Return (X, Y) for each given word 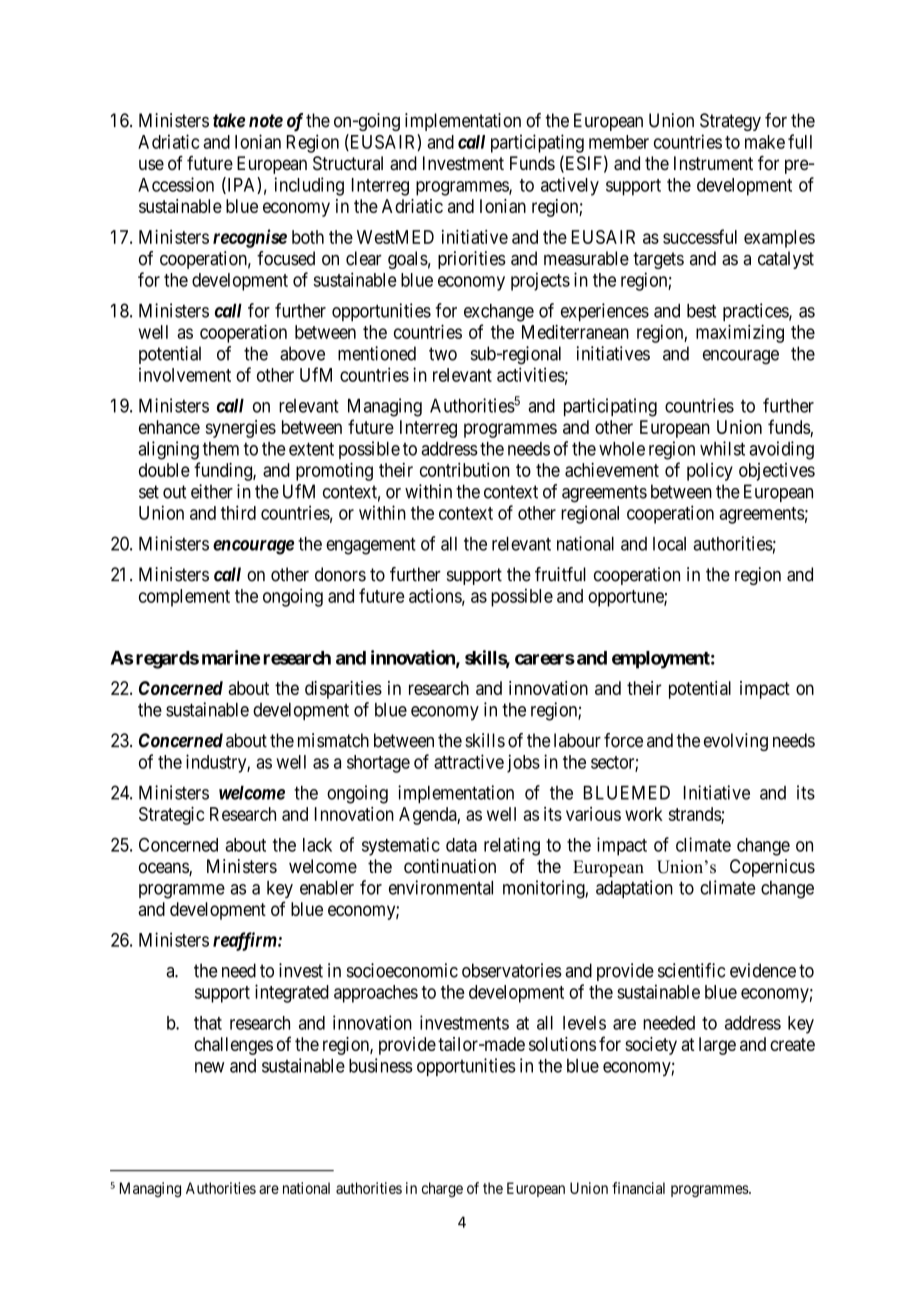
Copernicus (772, 868)
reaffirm (246, 941)
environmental (441, 887)
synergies (241, 429)
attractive (469, 761)
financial (638, 1188)
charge (442, 1189)
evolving (736, 742)
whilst (722, 448)
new (209, 1067)
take (229, 120)
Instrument (713, 163)
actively (570, 186)
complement (184, 598)
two (443, 354)
